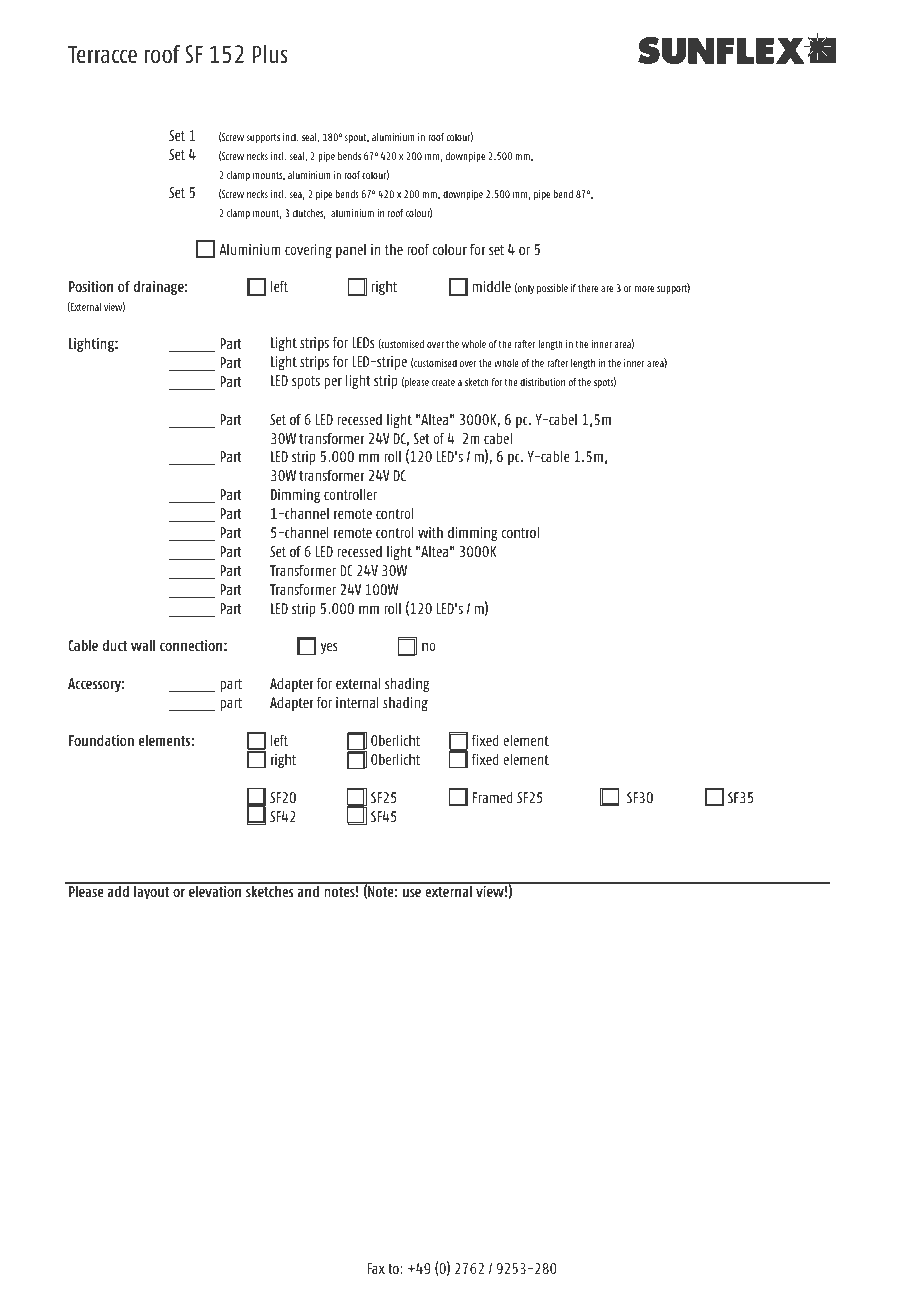 The width and height of the screenshot is (924, 1308). I want to click on with, so click(430, 532).
